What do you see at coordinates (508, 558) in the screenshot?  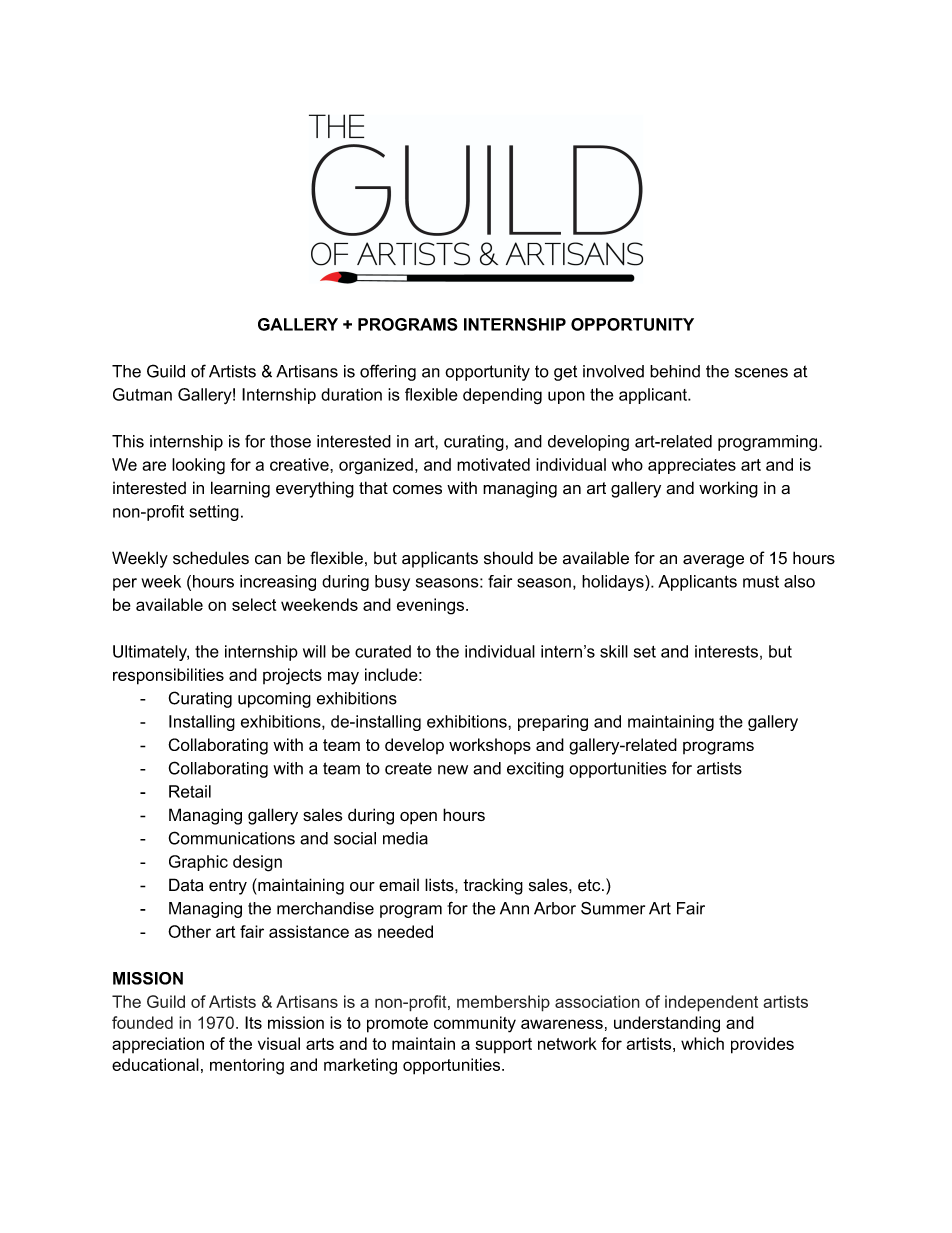 I see `should` at bounding box center [508, 558].
